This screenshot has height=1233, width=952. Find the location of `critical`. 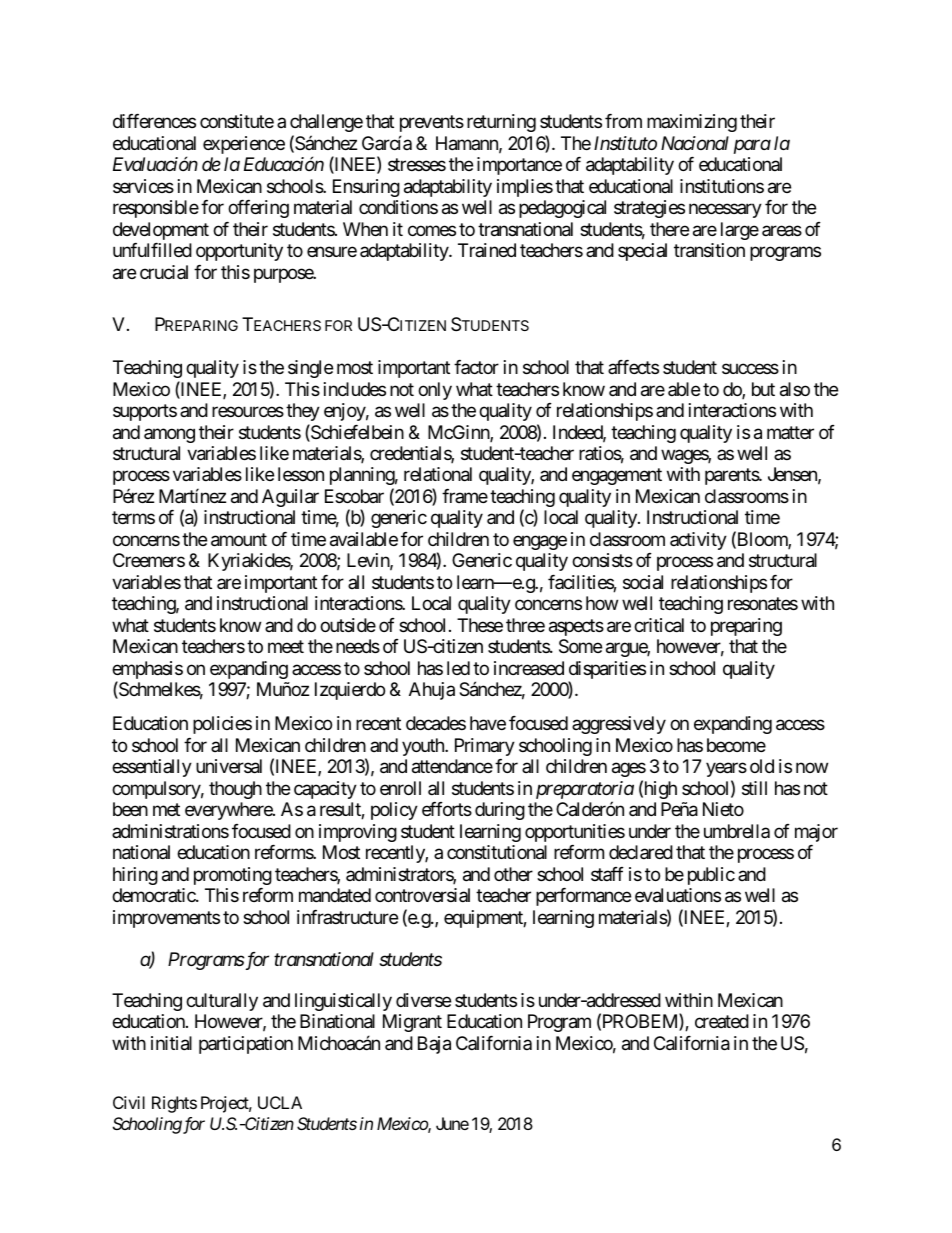

critical is located at coordinates (659, 625).
